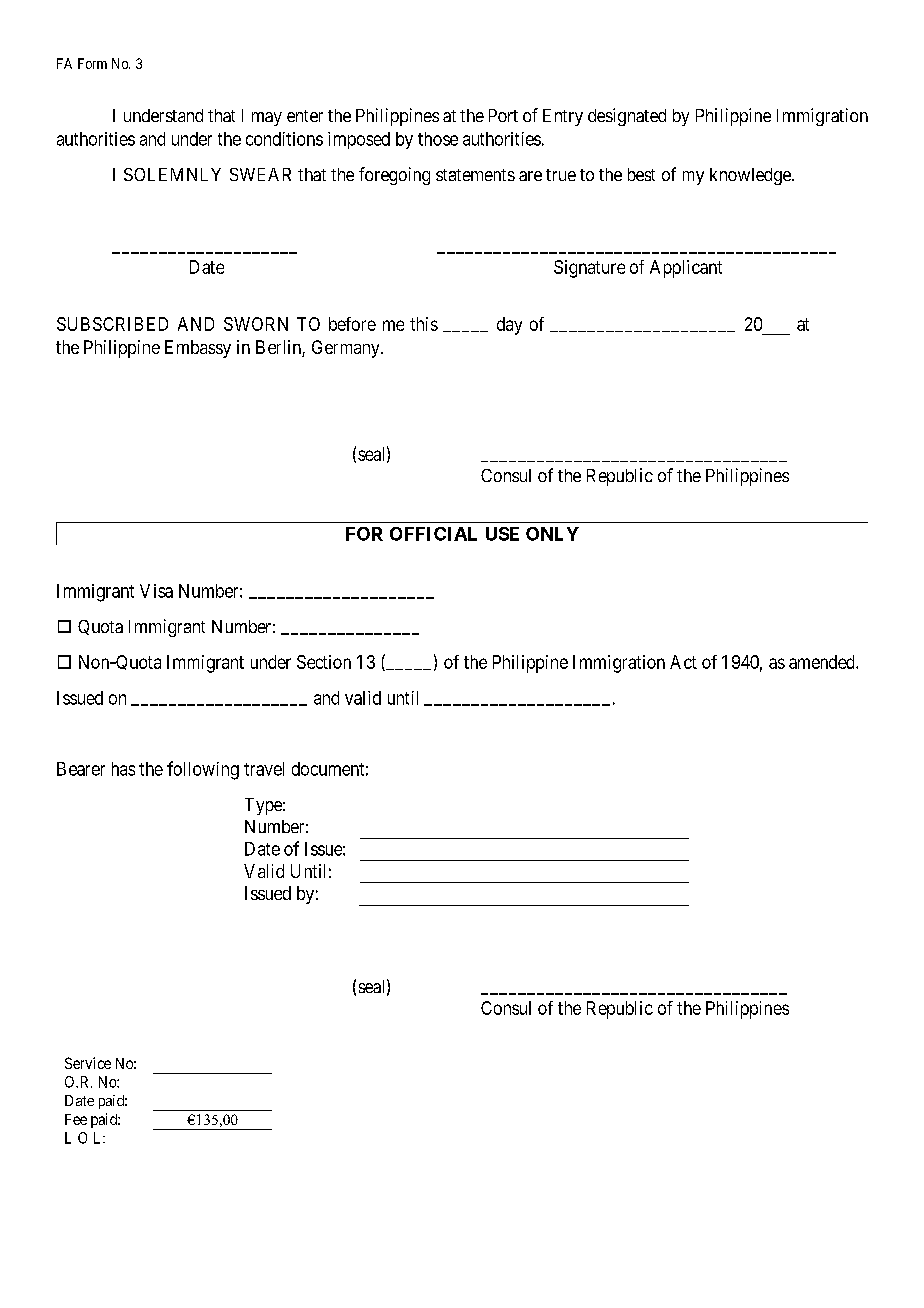 This screenshot has height=1308, width=924. I want to click on following, so click(203, 770).
